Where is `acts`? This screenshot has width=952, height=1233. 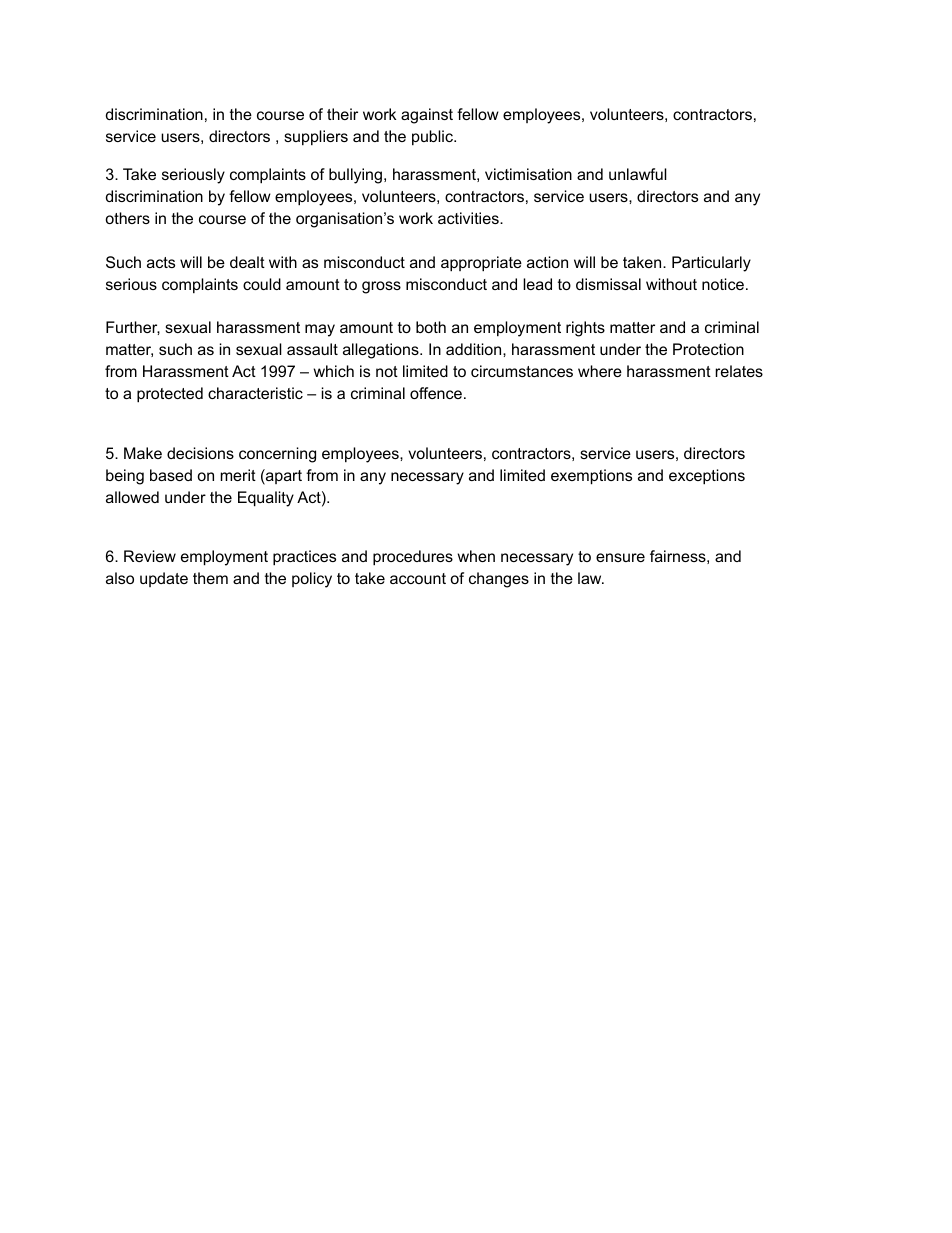
acts is located at coordinates (161, 262).
